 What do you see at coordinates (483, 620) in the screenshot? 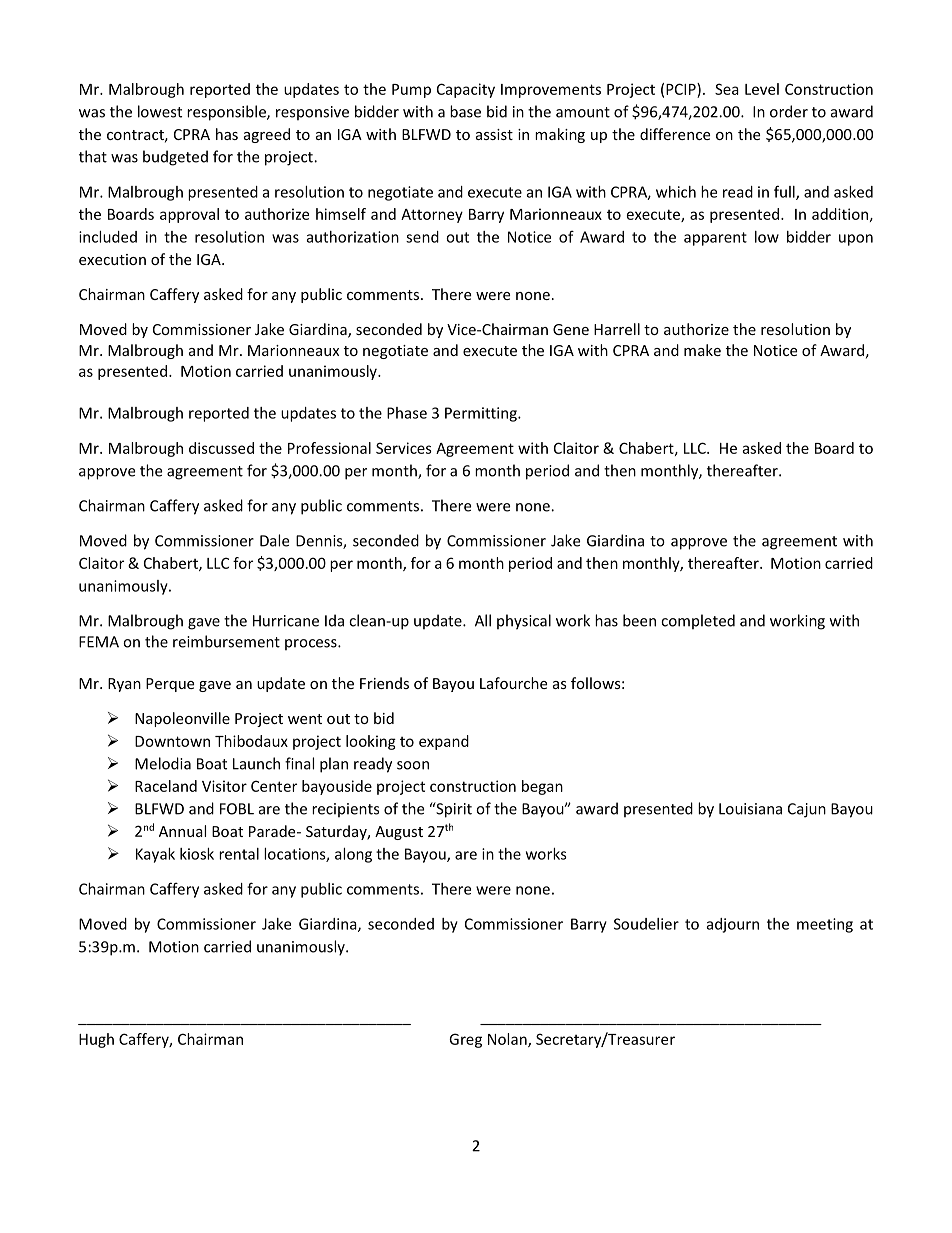
I see `All` at bounding box center [483, 620].
